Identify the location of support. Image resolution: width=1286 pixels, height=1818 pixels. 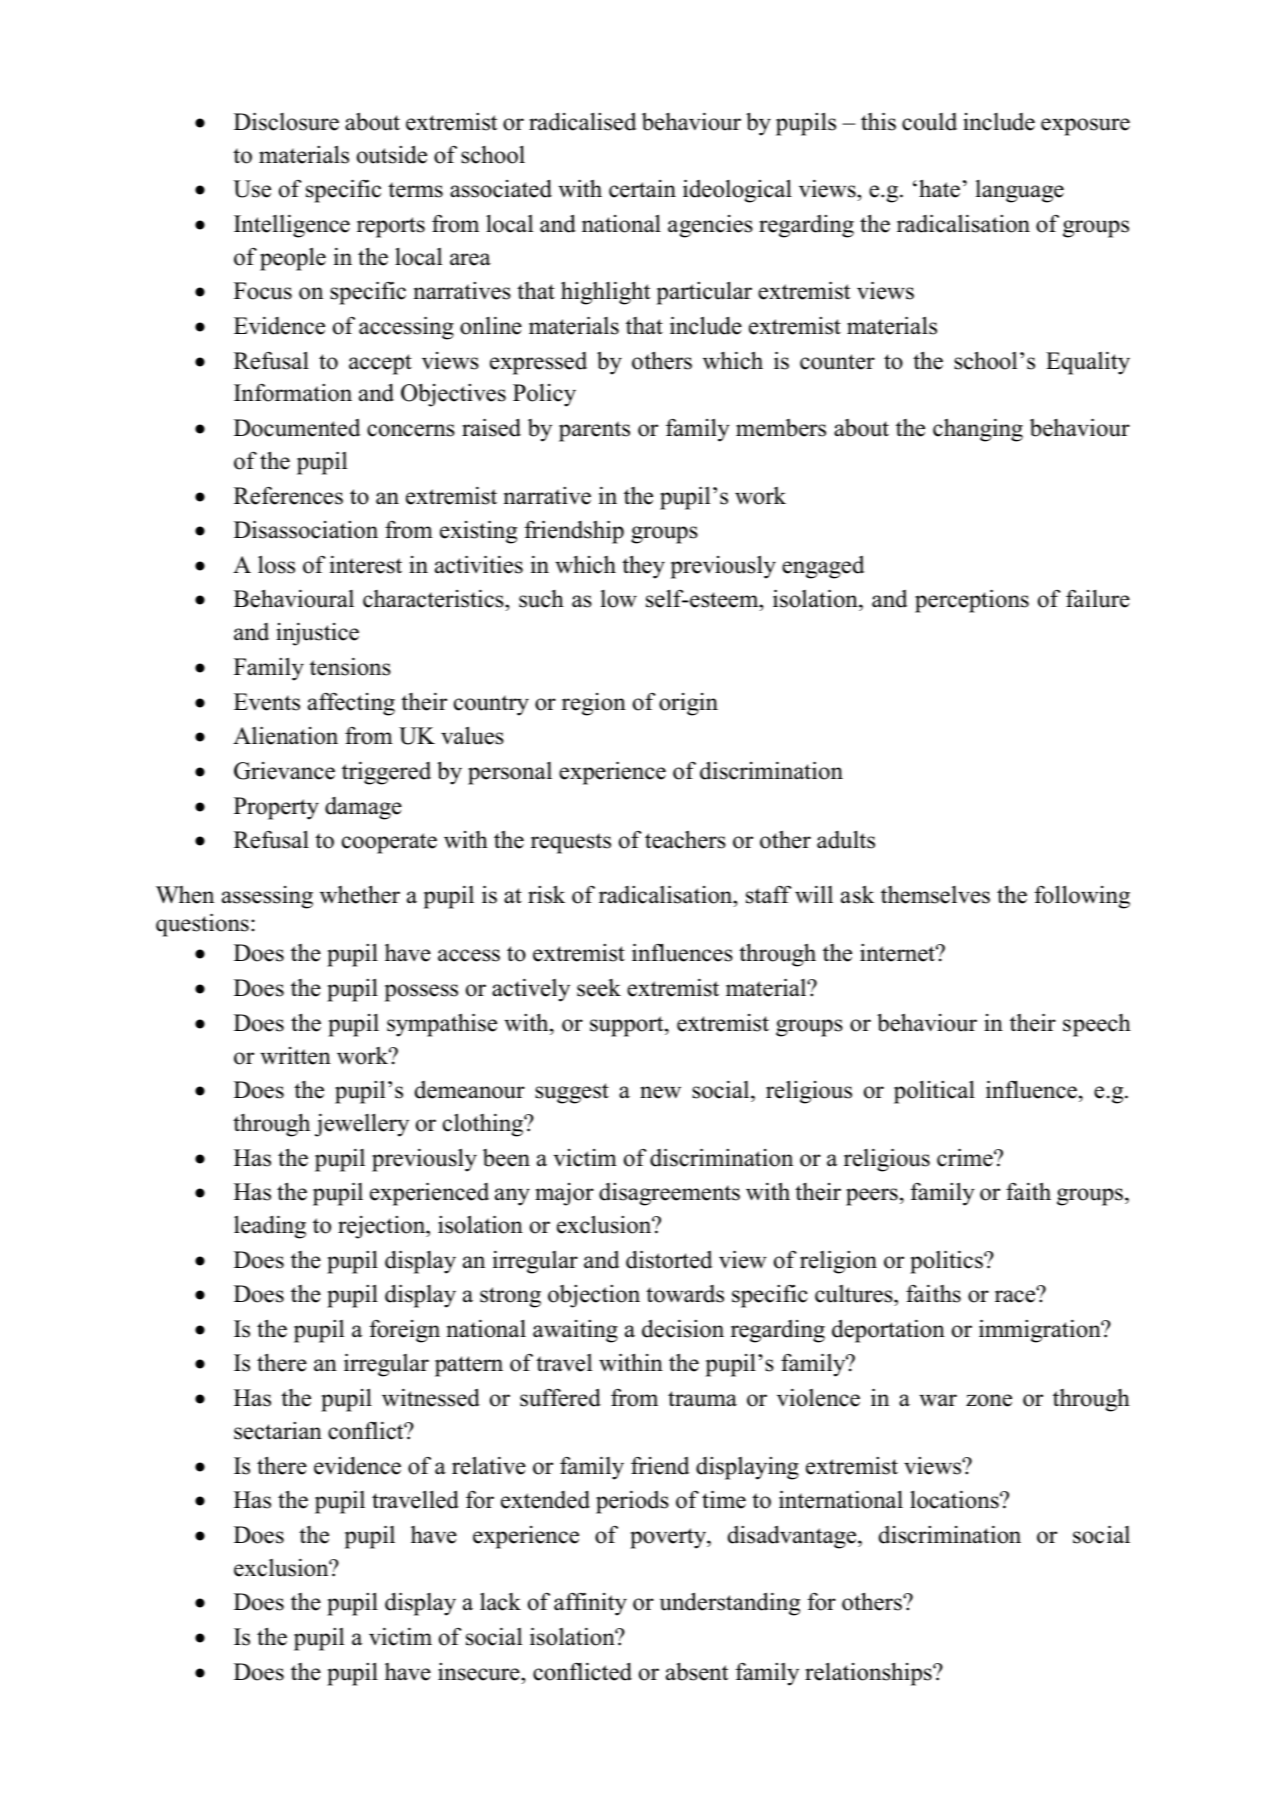
(628, 1026).
